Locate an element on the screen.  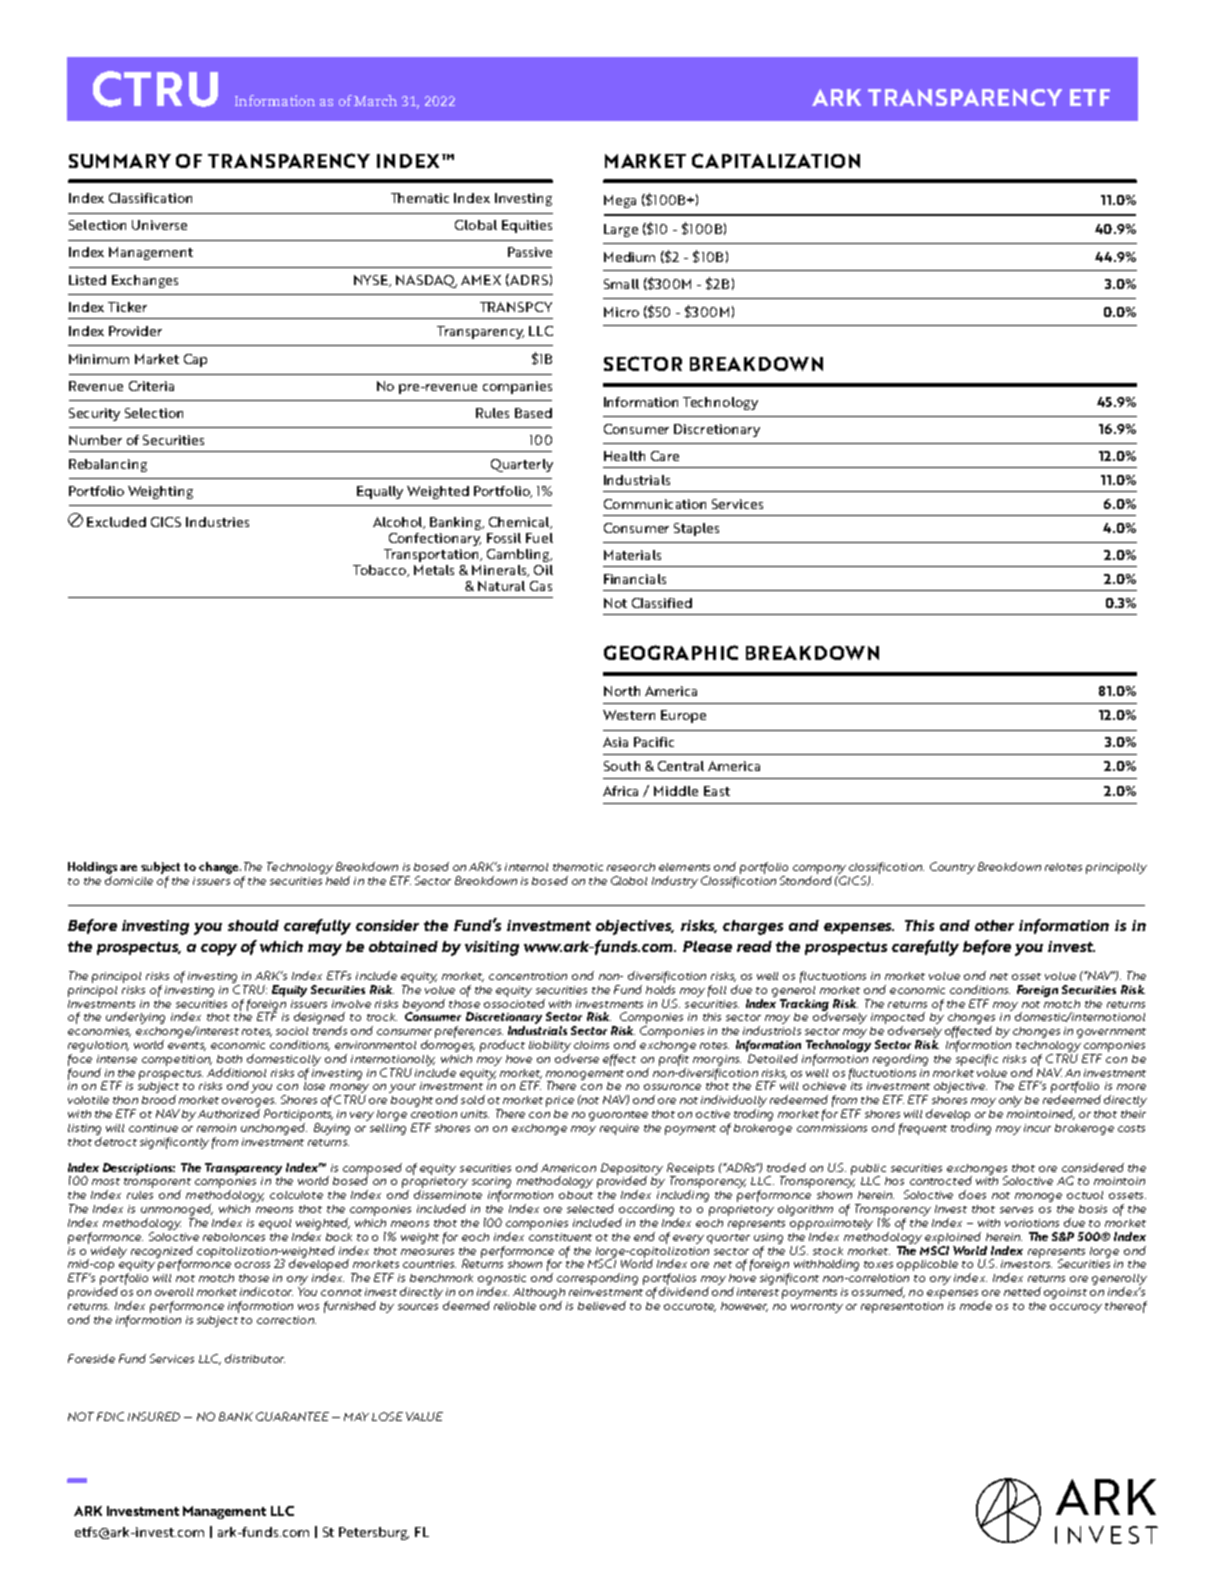
INSURED is located at coordinates (154, 1416).
